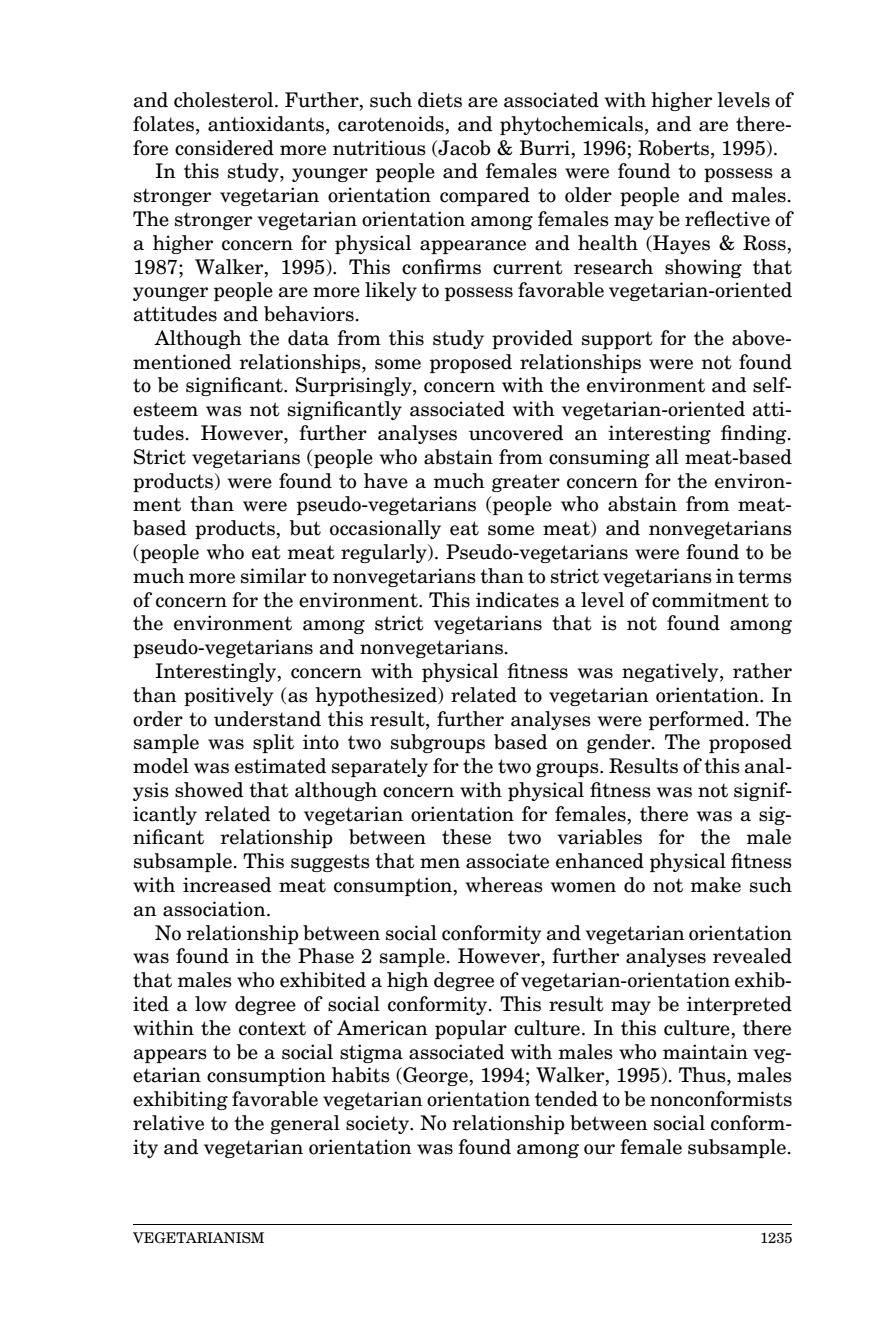 Image resolution: width=896 pixels, height=1328 pixels. What do you see at coordinates (762, 671) in the document?
I see `rather` at bounding box center [762, 671].
